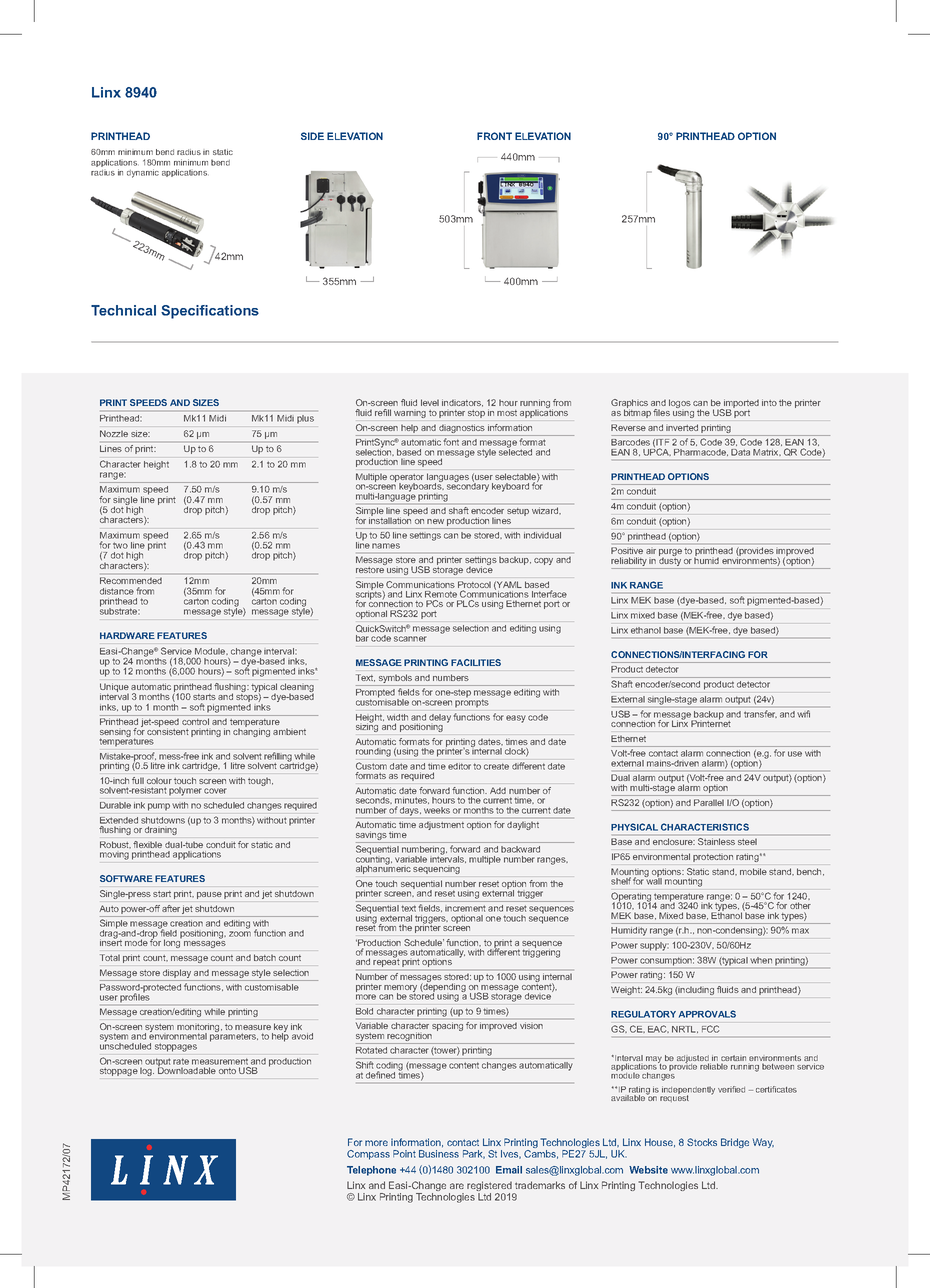 The width and height of the page is (930, 1288). What do you see at coordinates (187, 1069) in the page?
I see `Downloadable` at bounding box center [187, 1069].
